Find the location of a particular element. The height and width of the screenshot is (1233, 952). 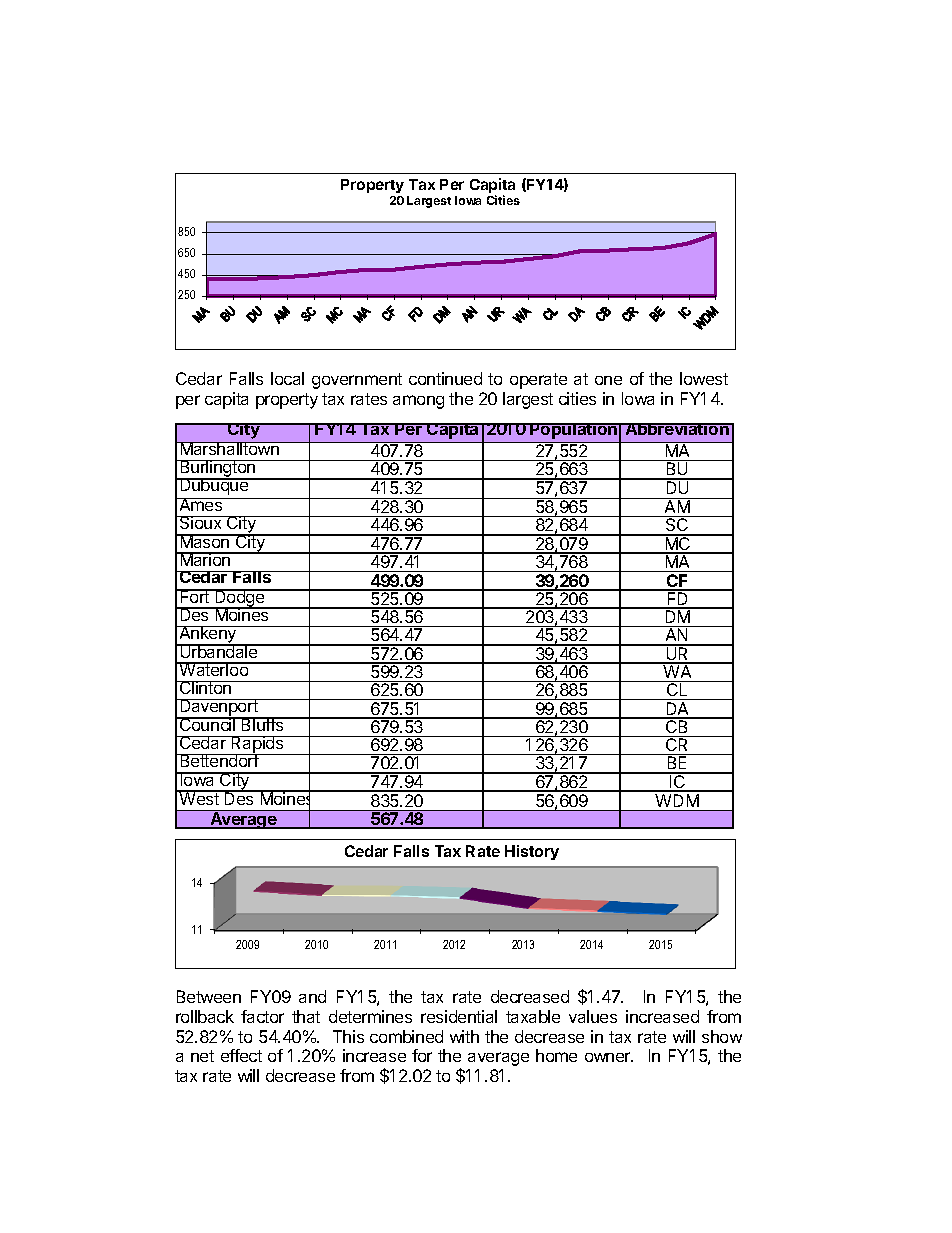

local is located at coordinates (287, 378).
